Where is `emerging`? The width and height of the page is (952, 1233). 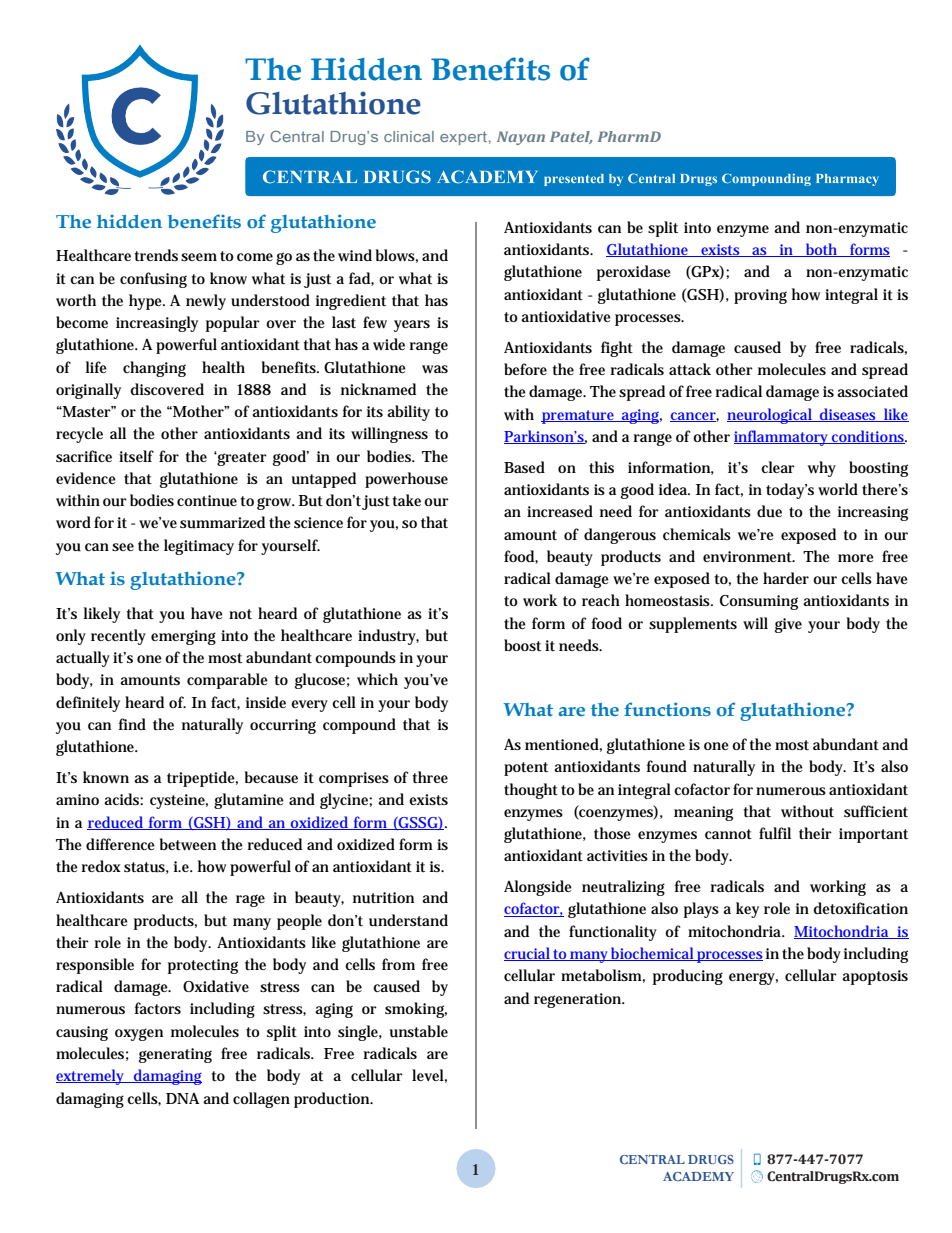
emerging is located at coordinates (183, 637).
